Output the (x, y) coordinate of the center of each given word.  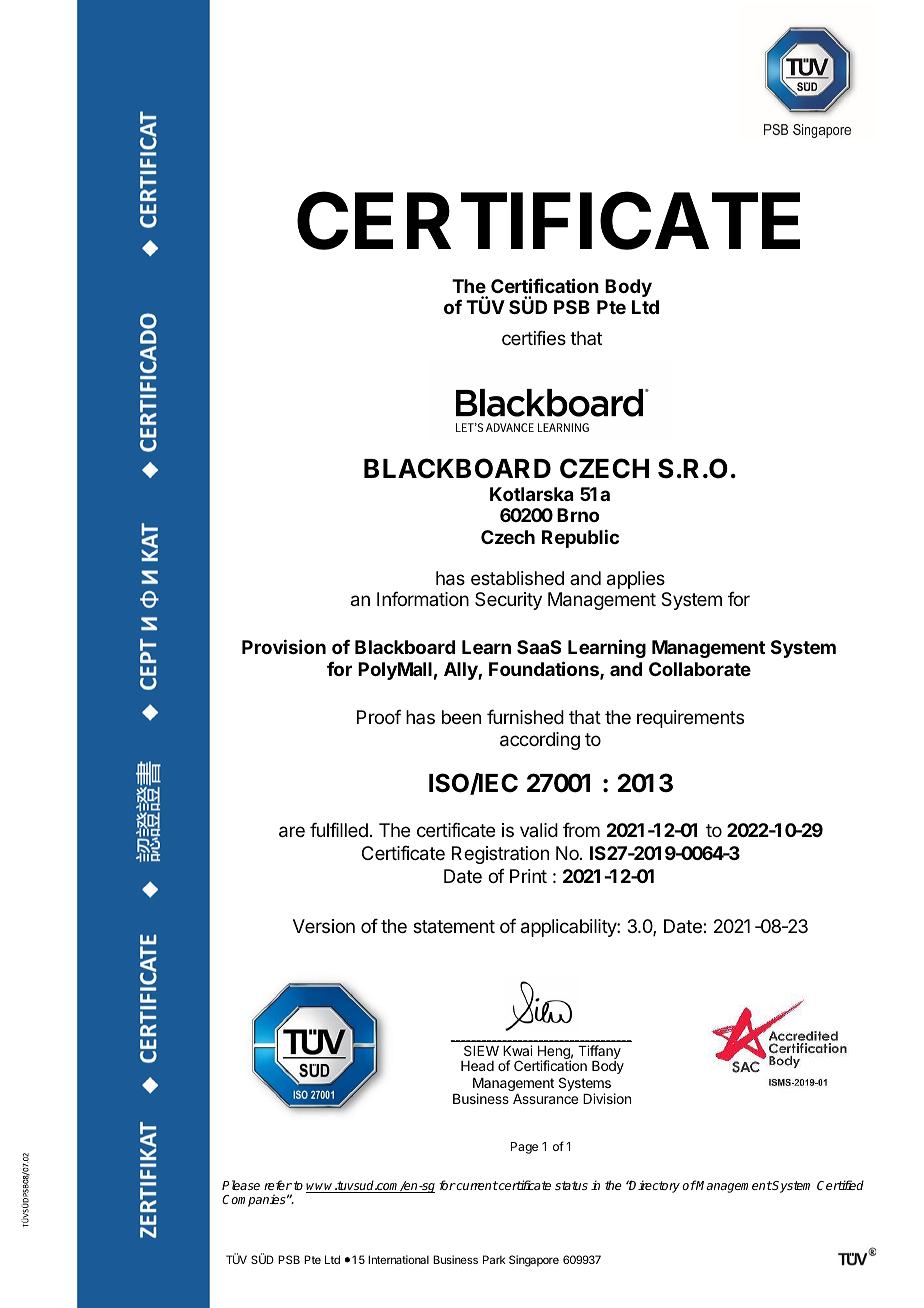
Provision (284, 646)
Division (607, 1098)
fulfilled (339, 829)
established (517, 578)
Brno (578, 515)
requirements (690, 719)
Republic (580, 538)
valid (539, 830)
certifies (534, 337)
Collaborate (700, 669)
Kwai (517, 1050)
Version (324, 926)
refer (278, 1185)
